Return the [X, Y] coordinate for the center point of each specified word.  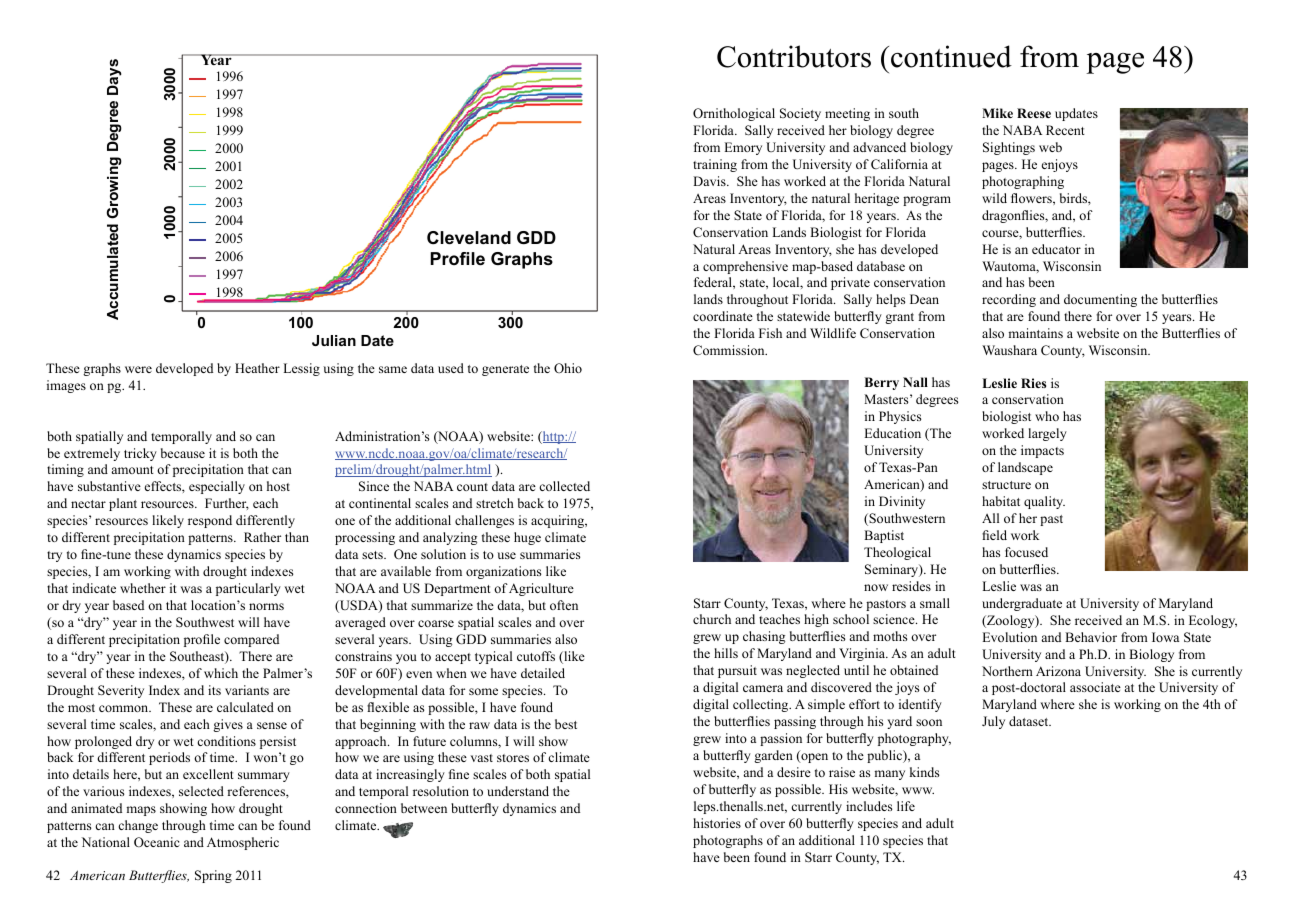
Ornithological [734, 114]
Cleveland [469, 238]
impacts [1042, 451]
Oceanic [157, 842]
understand [518, 791]
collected [564, 486]
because [183, 453]
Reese [1034, 113]
